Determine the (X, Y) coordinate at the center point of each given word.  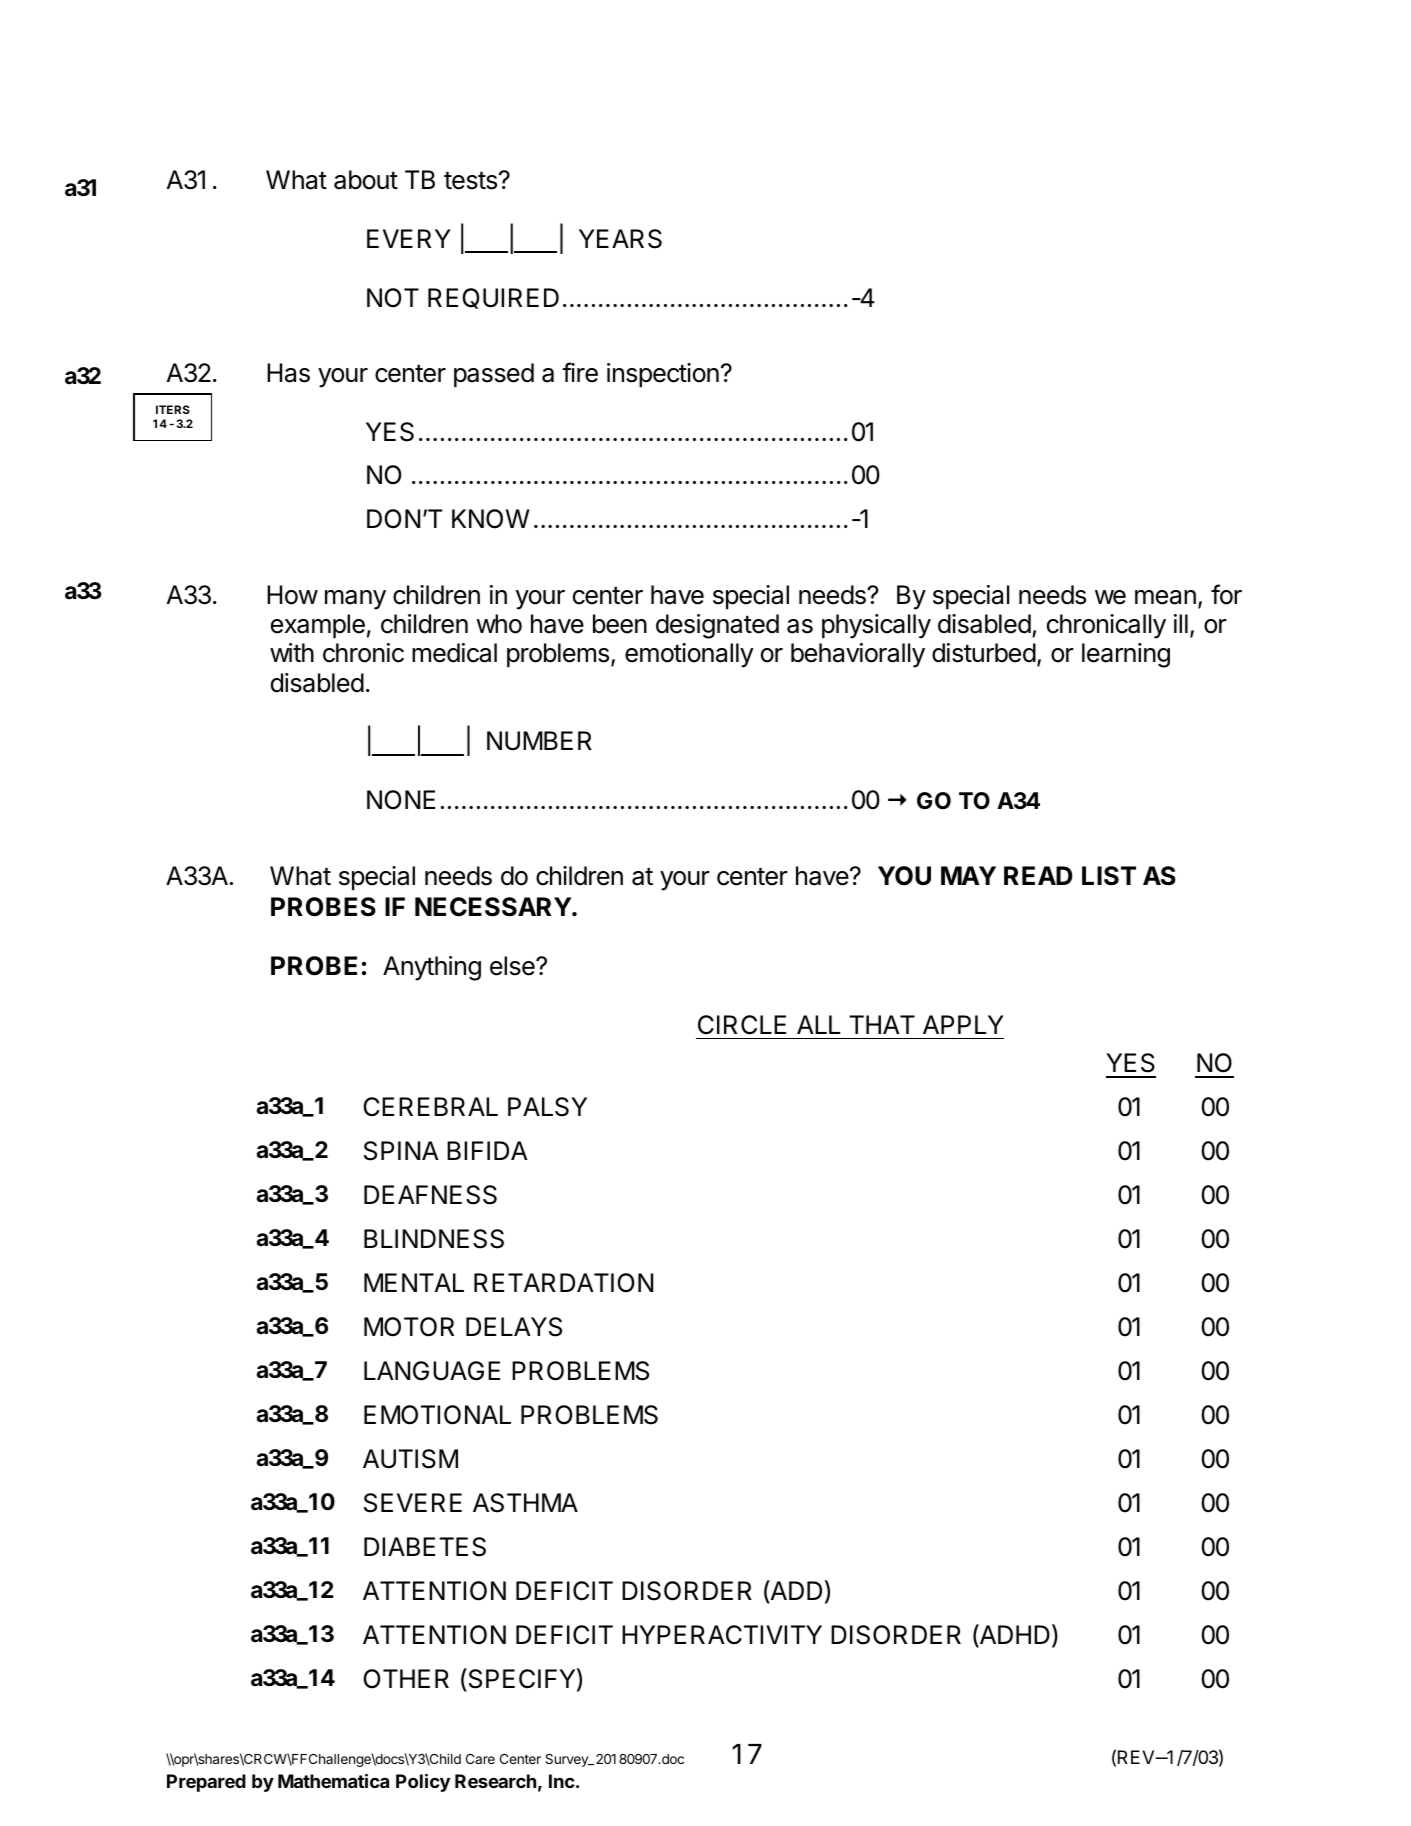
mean (1165, 597)
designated (717, 626)
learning (1126, 655)
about (366, 180)
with (292, 652)
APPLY (963, 1024)
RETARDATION (563, 1283)
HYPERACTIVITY (722, 1635)
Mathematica (333, 1781)
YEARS (620, 239)
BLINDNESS (434, 1239)
